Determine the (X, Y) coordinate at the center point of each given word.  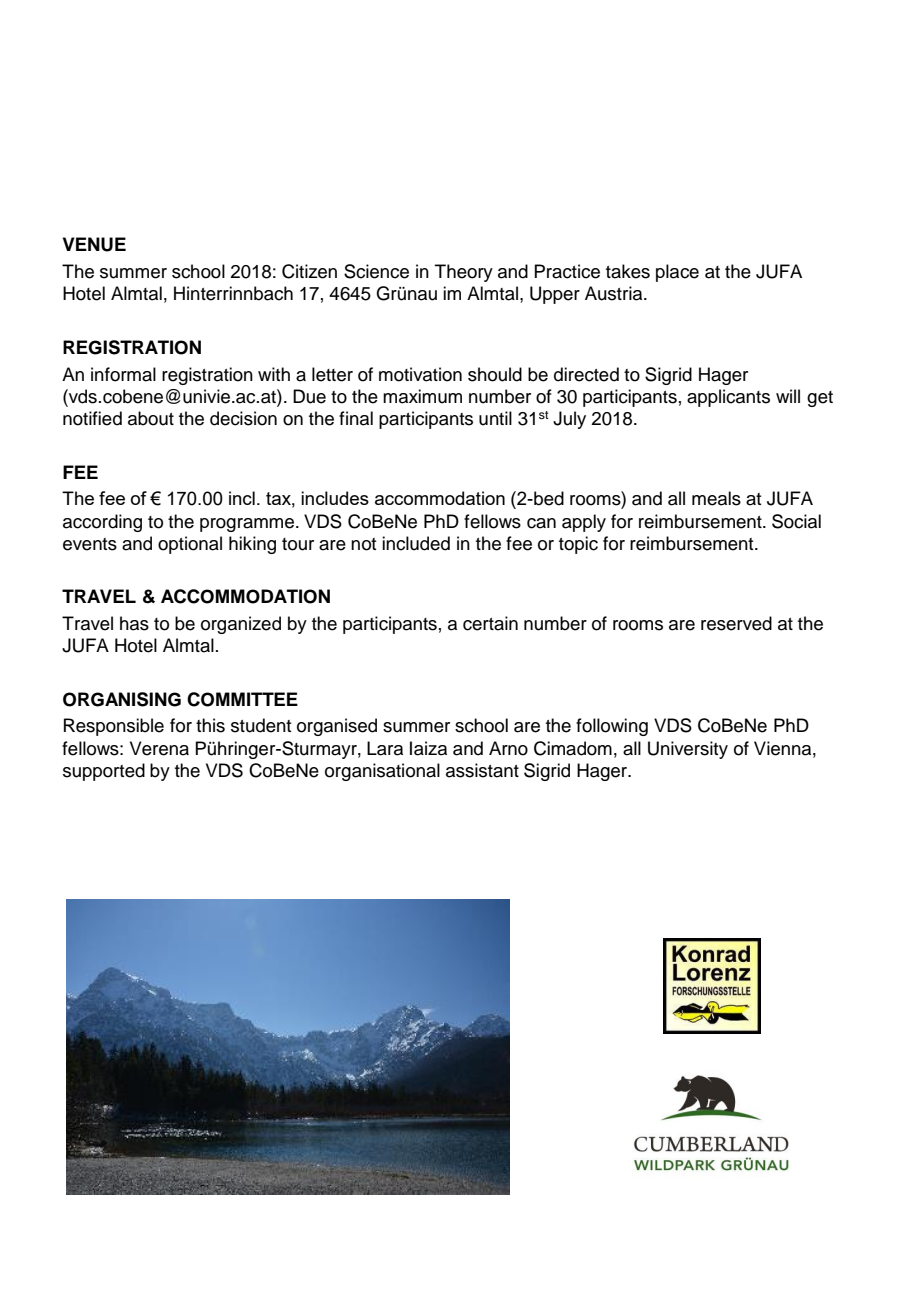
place (677, 273)
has (134, 623)
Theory (464, 273)
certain (490, 623)
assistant (482, 770)
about (151, 418)
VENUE (94, 244)
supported (104, 772)
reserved (736, 623)
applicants (728, 398)
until (495, 418)
